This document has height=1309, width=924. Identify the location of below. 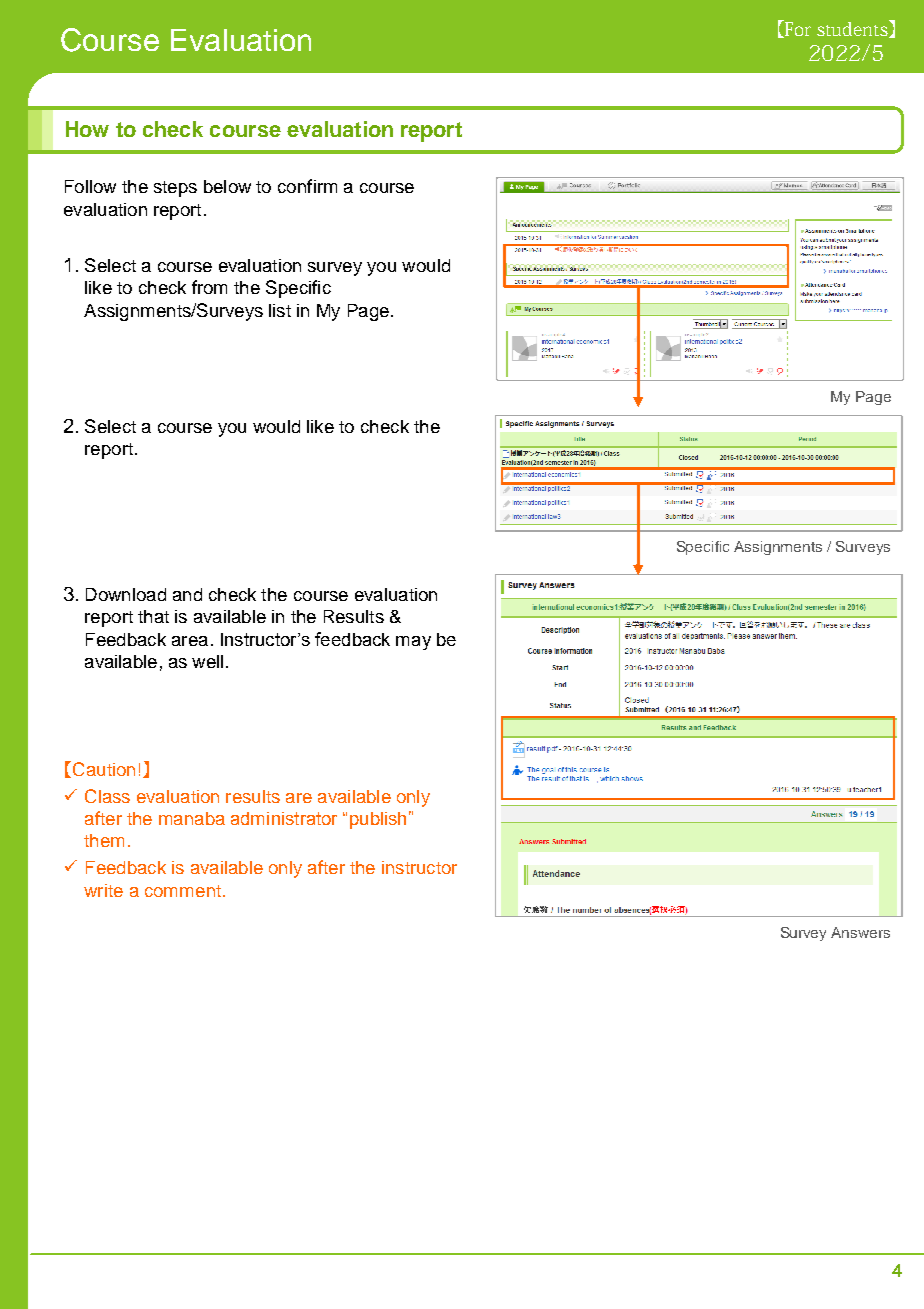
(227, 186).
